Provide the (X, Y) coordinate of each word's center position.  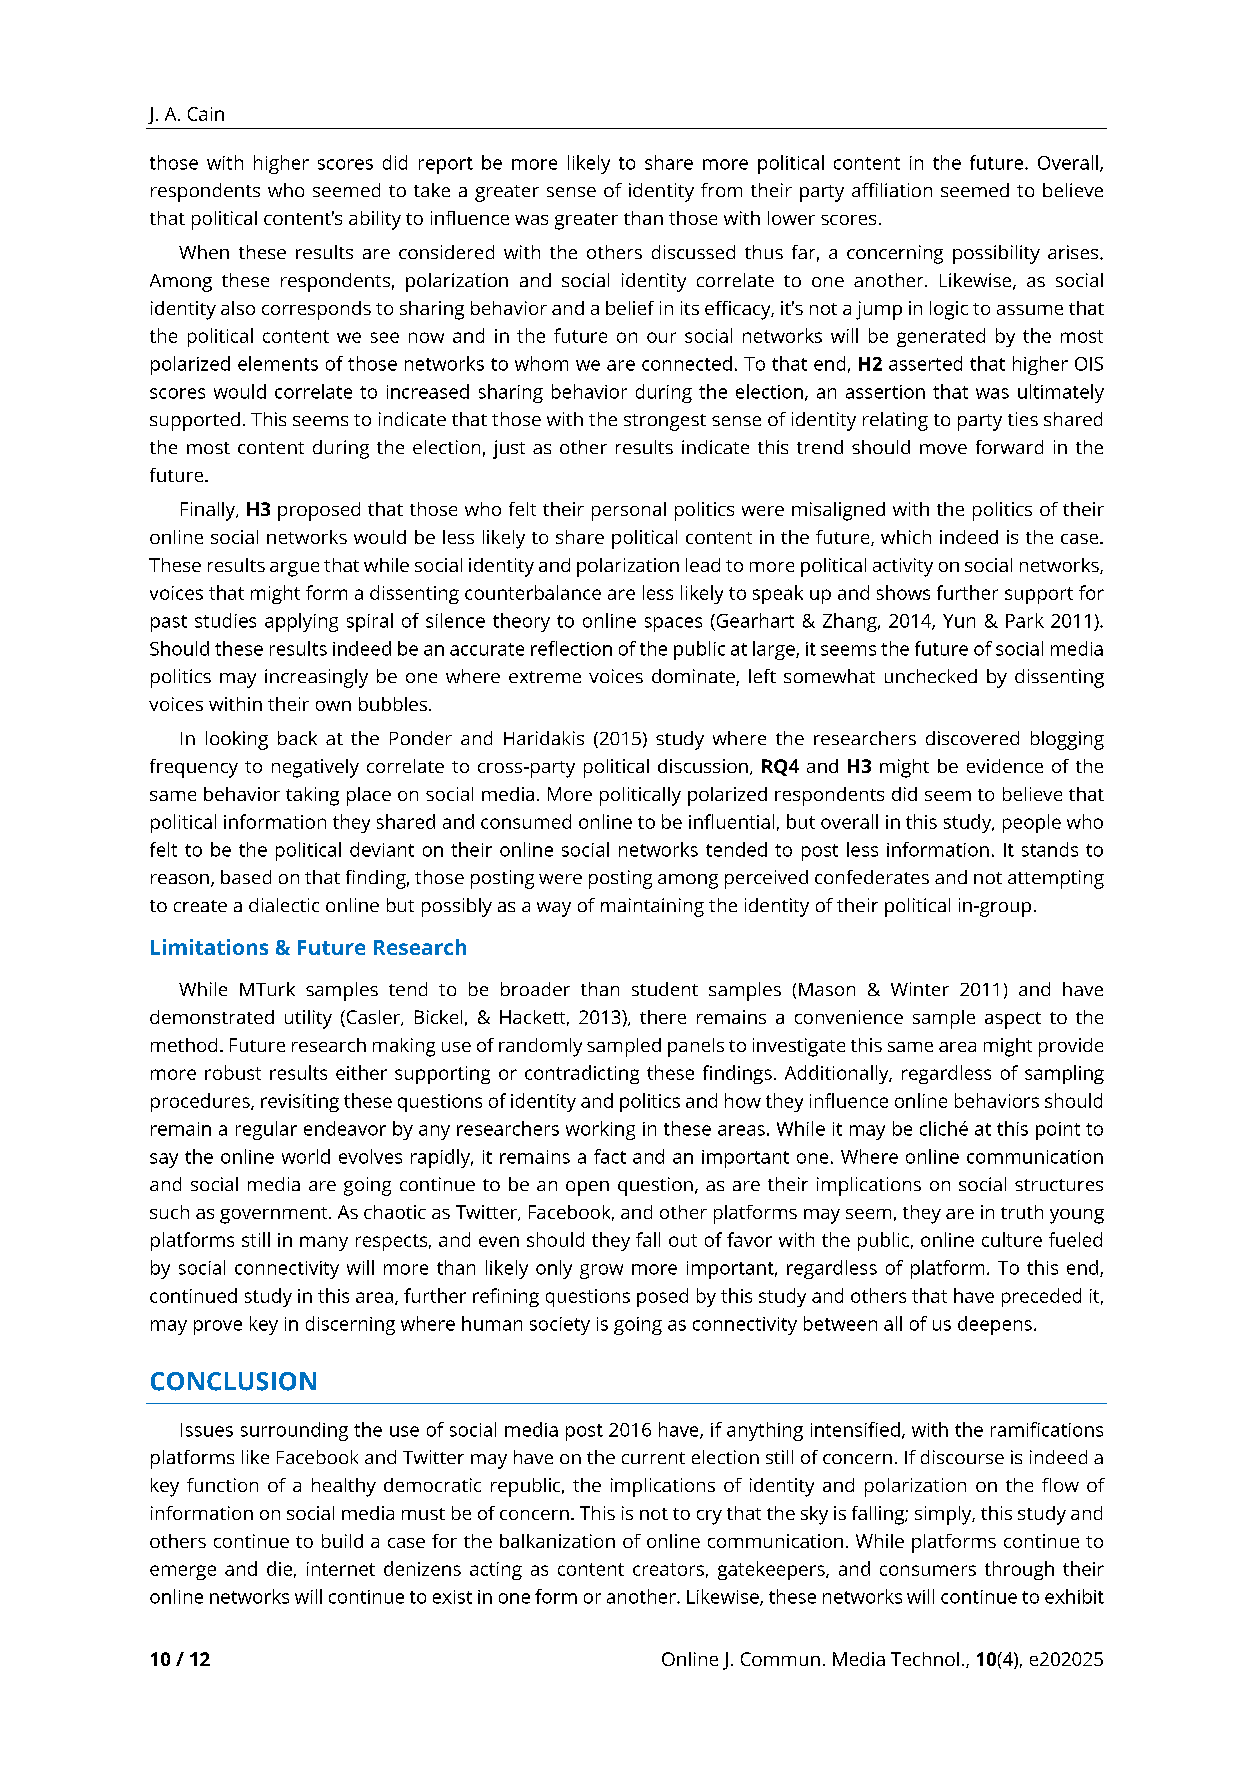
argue (294, 569)
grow (601, 1271)
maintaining (652, 907)
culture (1012, 1239)
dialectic (284, 905)
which (906, 537)
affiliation (892, 190)
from (721, 190)
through (1019, 1570)
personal (629, 511)
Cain (206, 114)
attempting (1056, 879)
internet (341, 1569)
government (275, 1215)
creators (668, 1569)
